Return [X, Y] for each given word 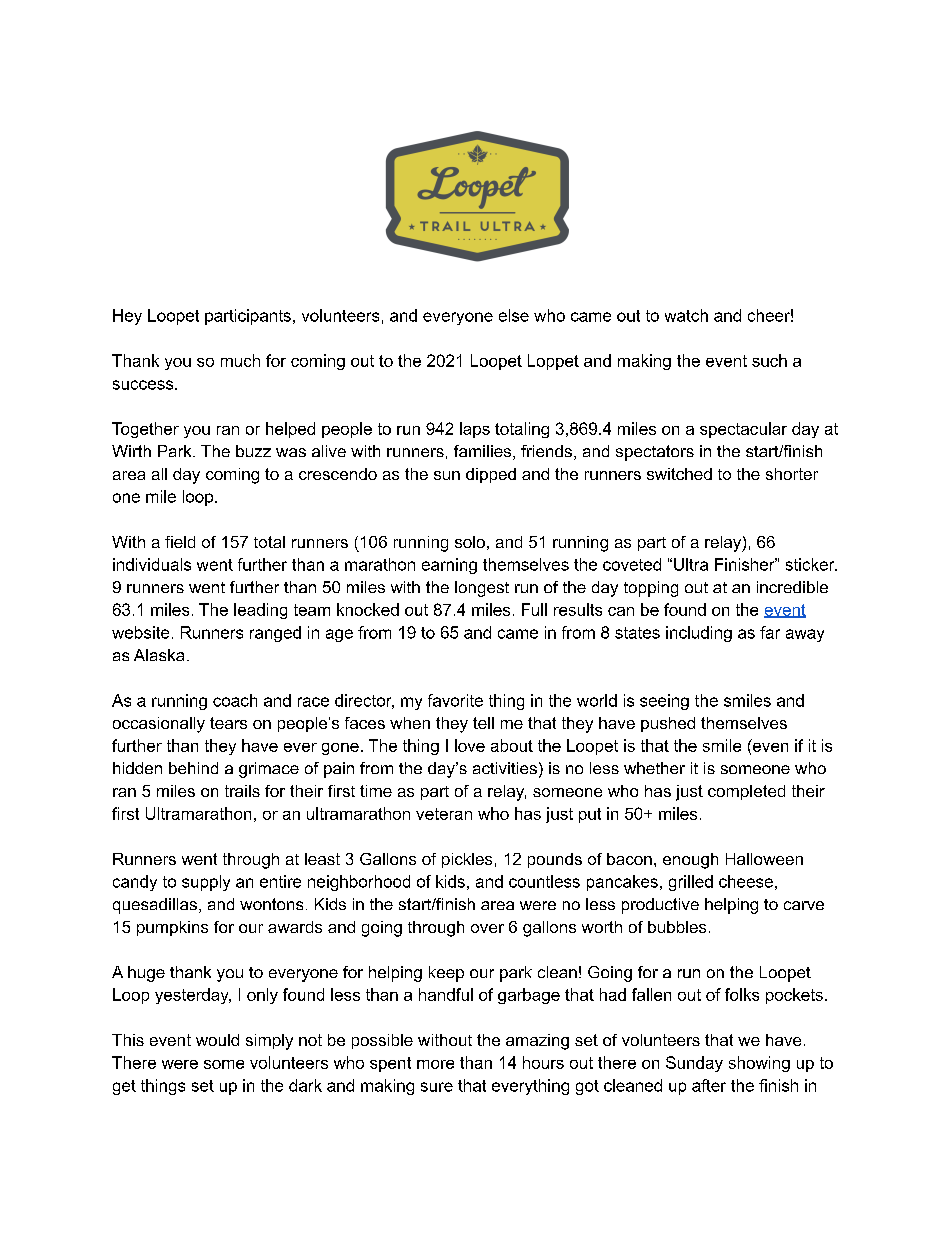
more [435, 1064]
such [769, 360]
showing [759, 1064]
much [240, 360]
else [514, 315]
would [217, 1040]
